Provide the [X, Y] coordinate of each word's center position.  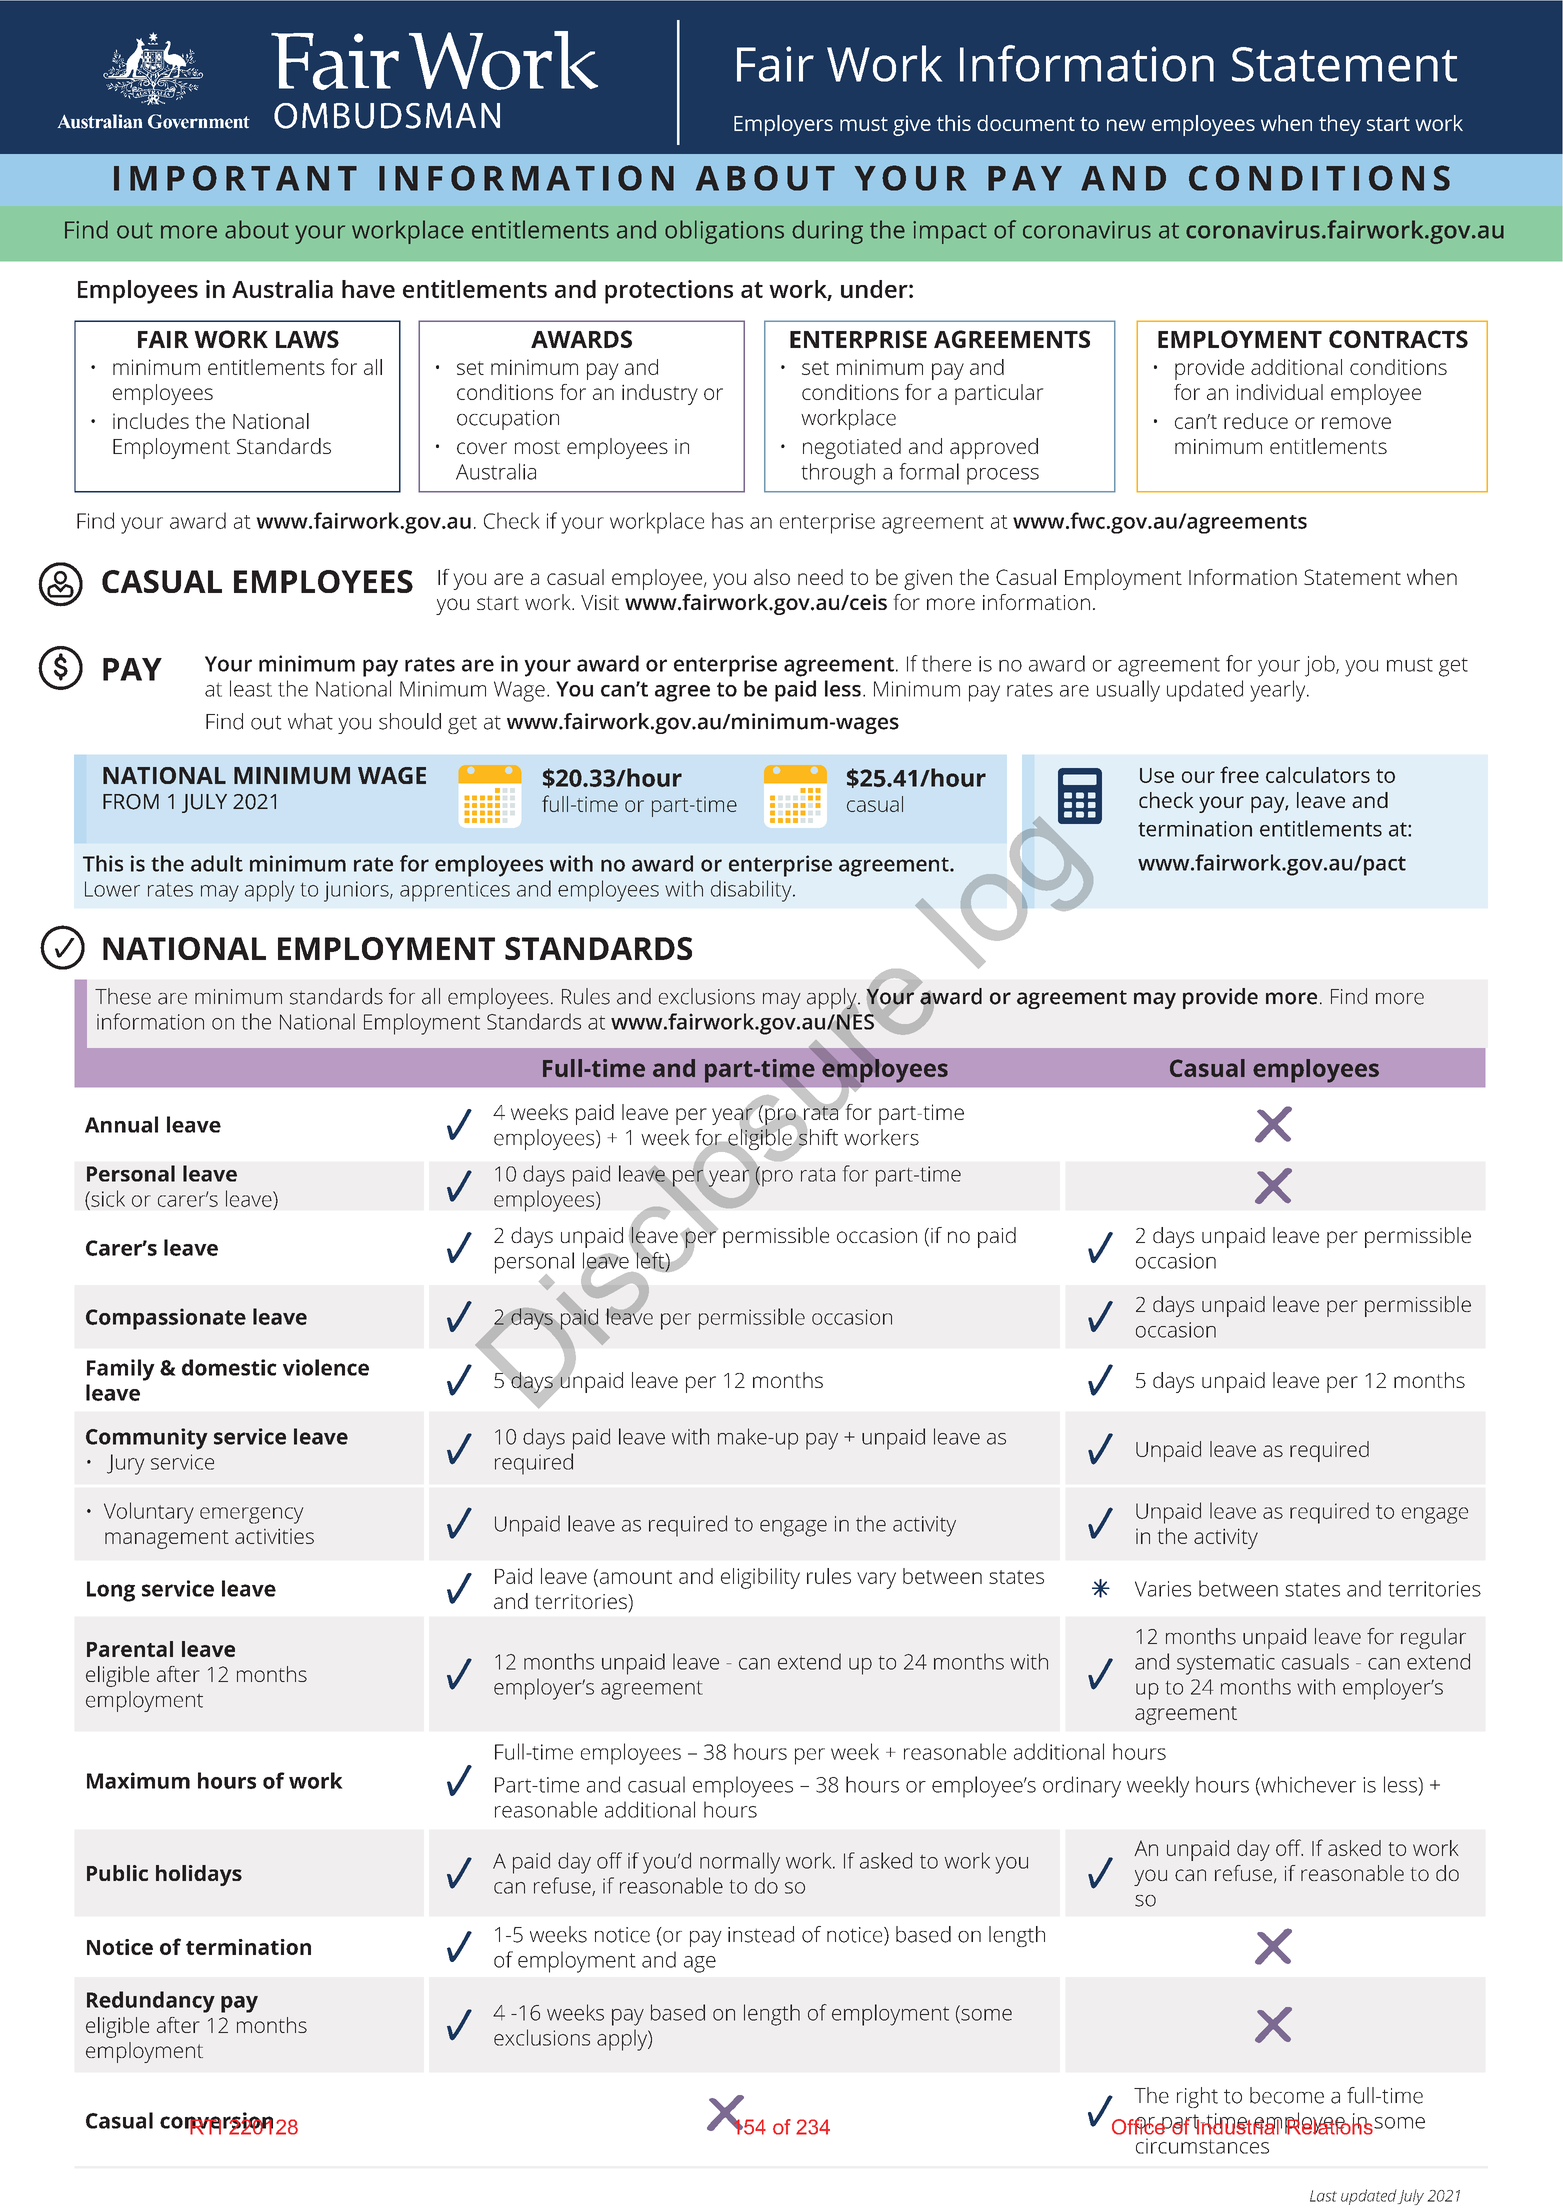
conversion [216, 2121]
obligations [724, 232]
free [1239, 774]
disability [752, 891]
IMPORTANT [235, 178]
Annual [121, 1124]
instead [761, 1934]
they [1340, 125]
